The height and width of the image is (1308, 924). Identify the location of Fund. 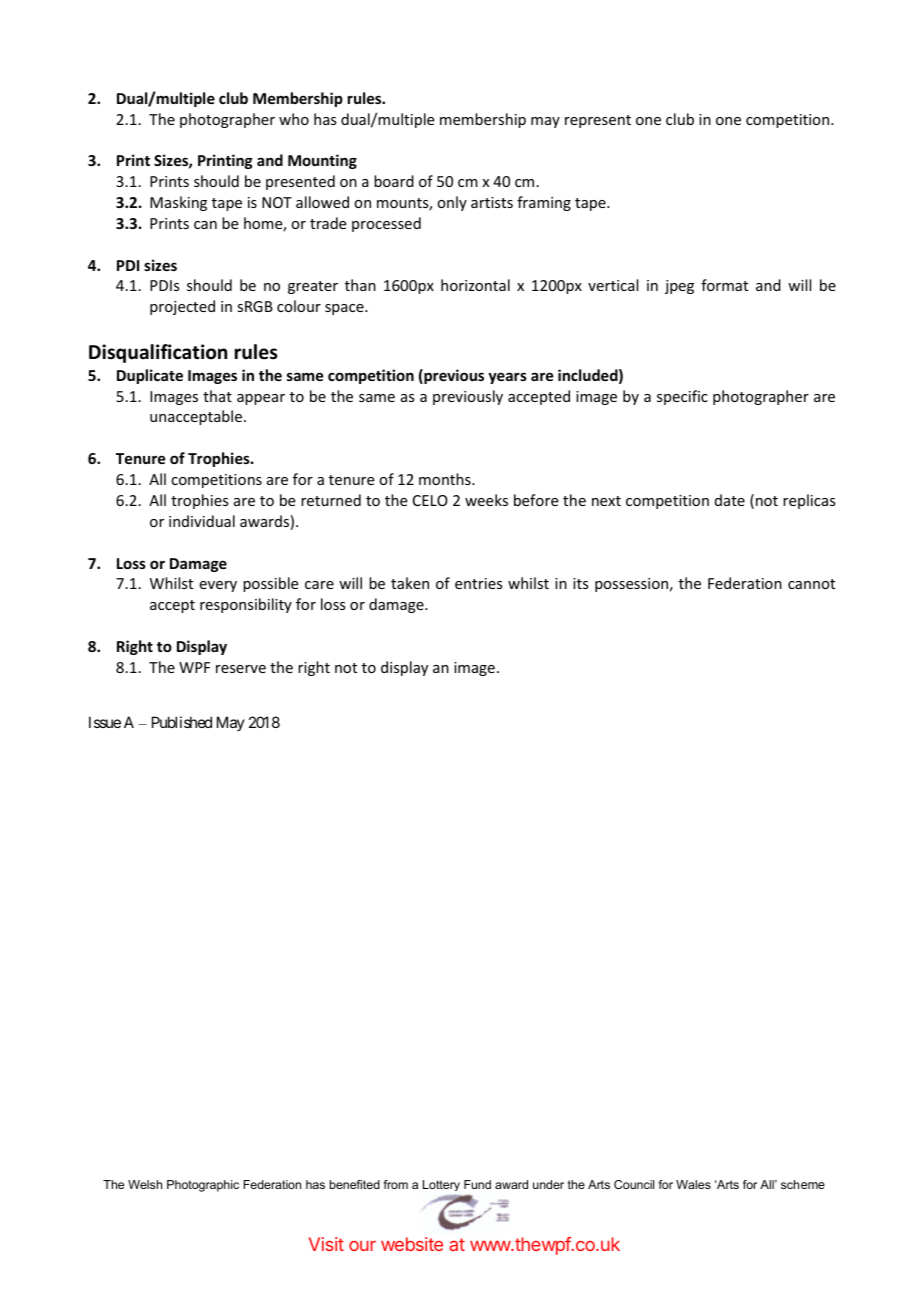
(477, 1184).
